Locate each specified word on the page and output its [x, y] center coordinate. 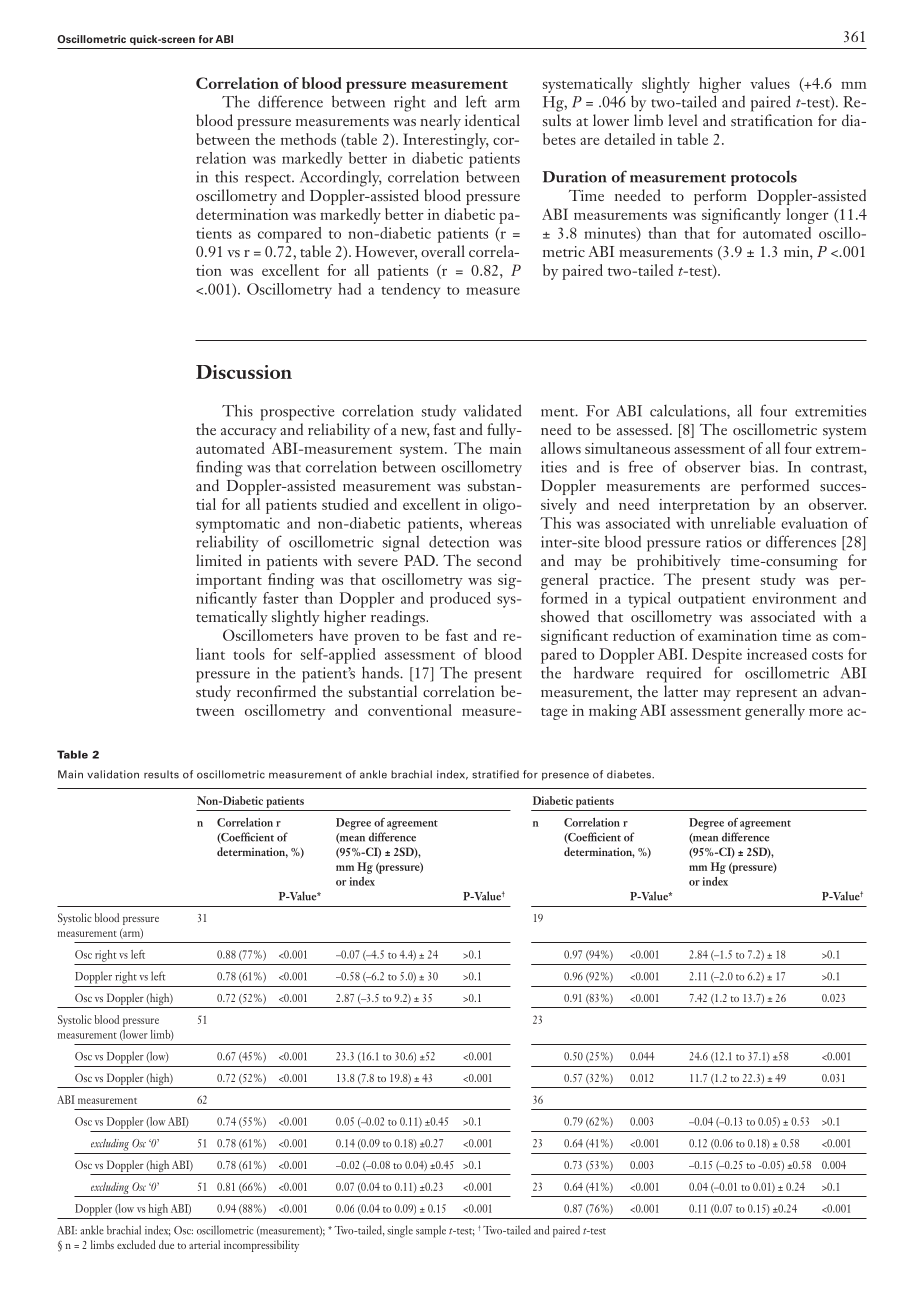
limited [219, 560]
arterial [204, 1244]
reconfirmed [276, 691]
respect [269, 180]
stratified [495, 774]
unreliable [743, 523]
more [826, 712]
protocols [764, 178]
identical [492, 120]
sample [431, 1231]
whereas [495, 523]
